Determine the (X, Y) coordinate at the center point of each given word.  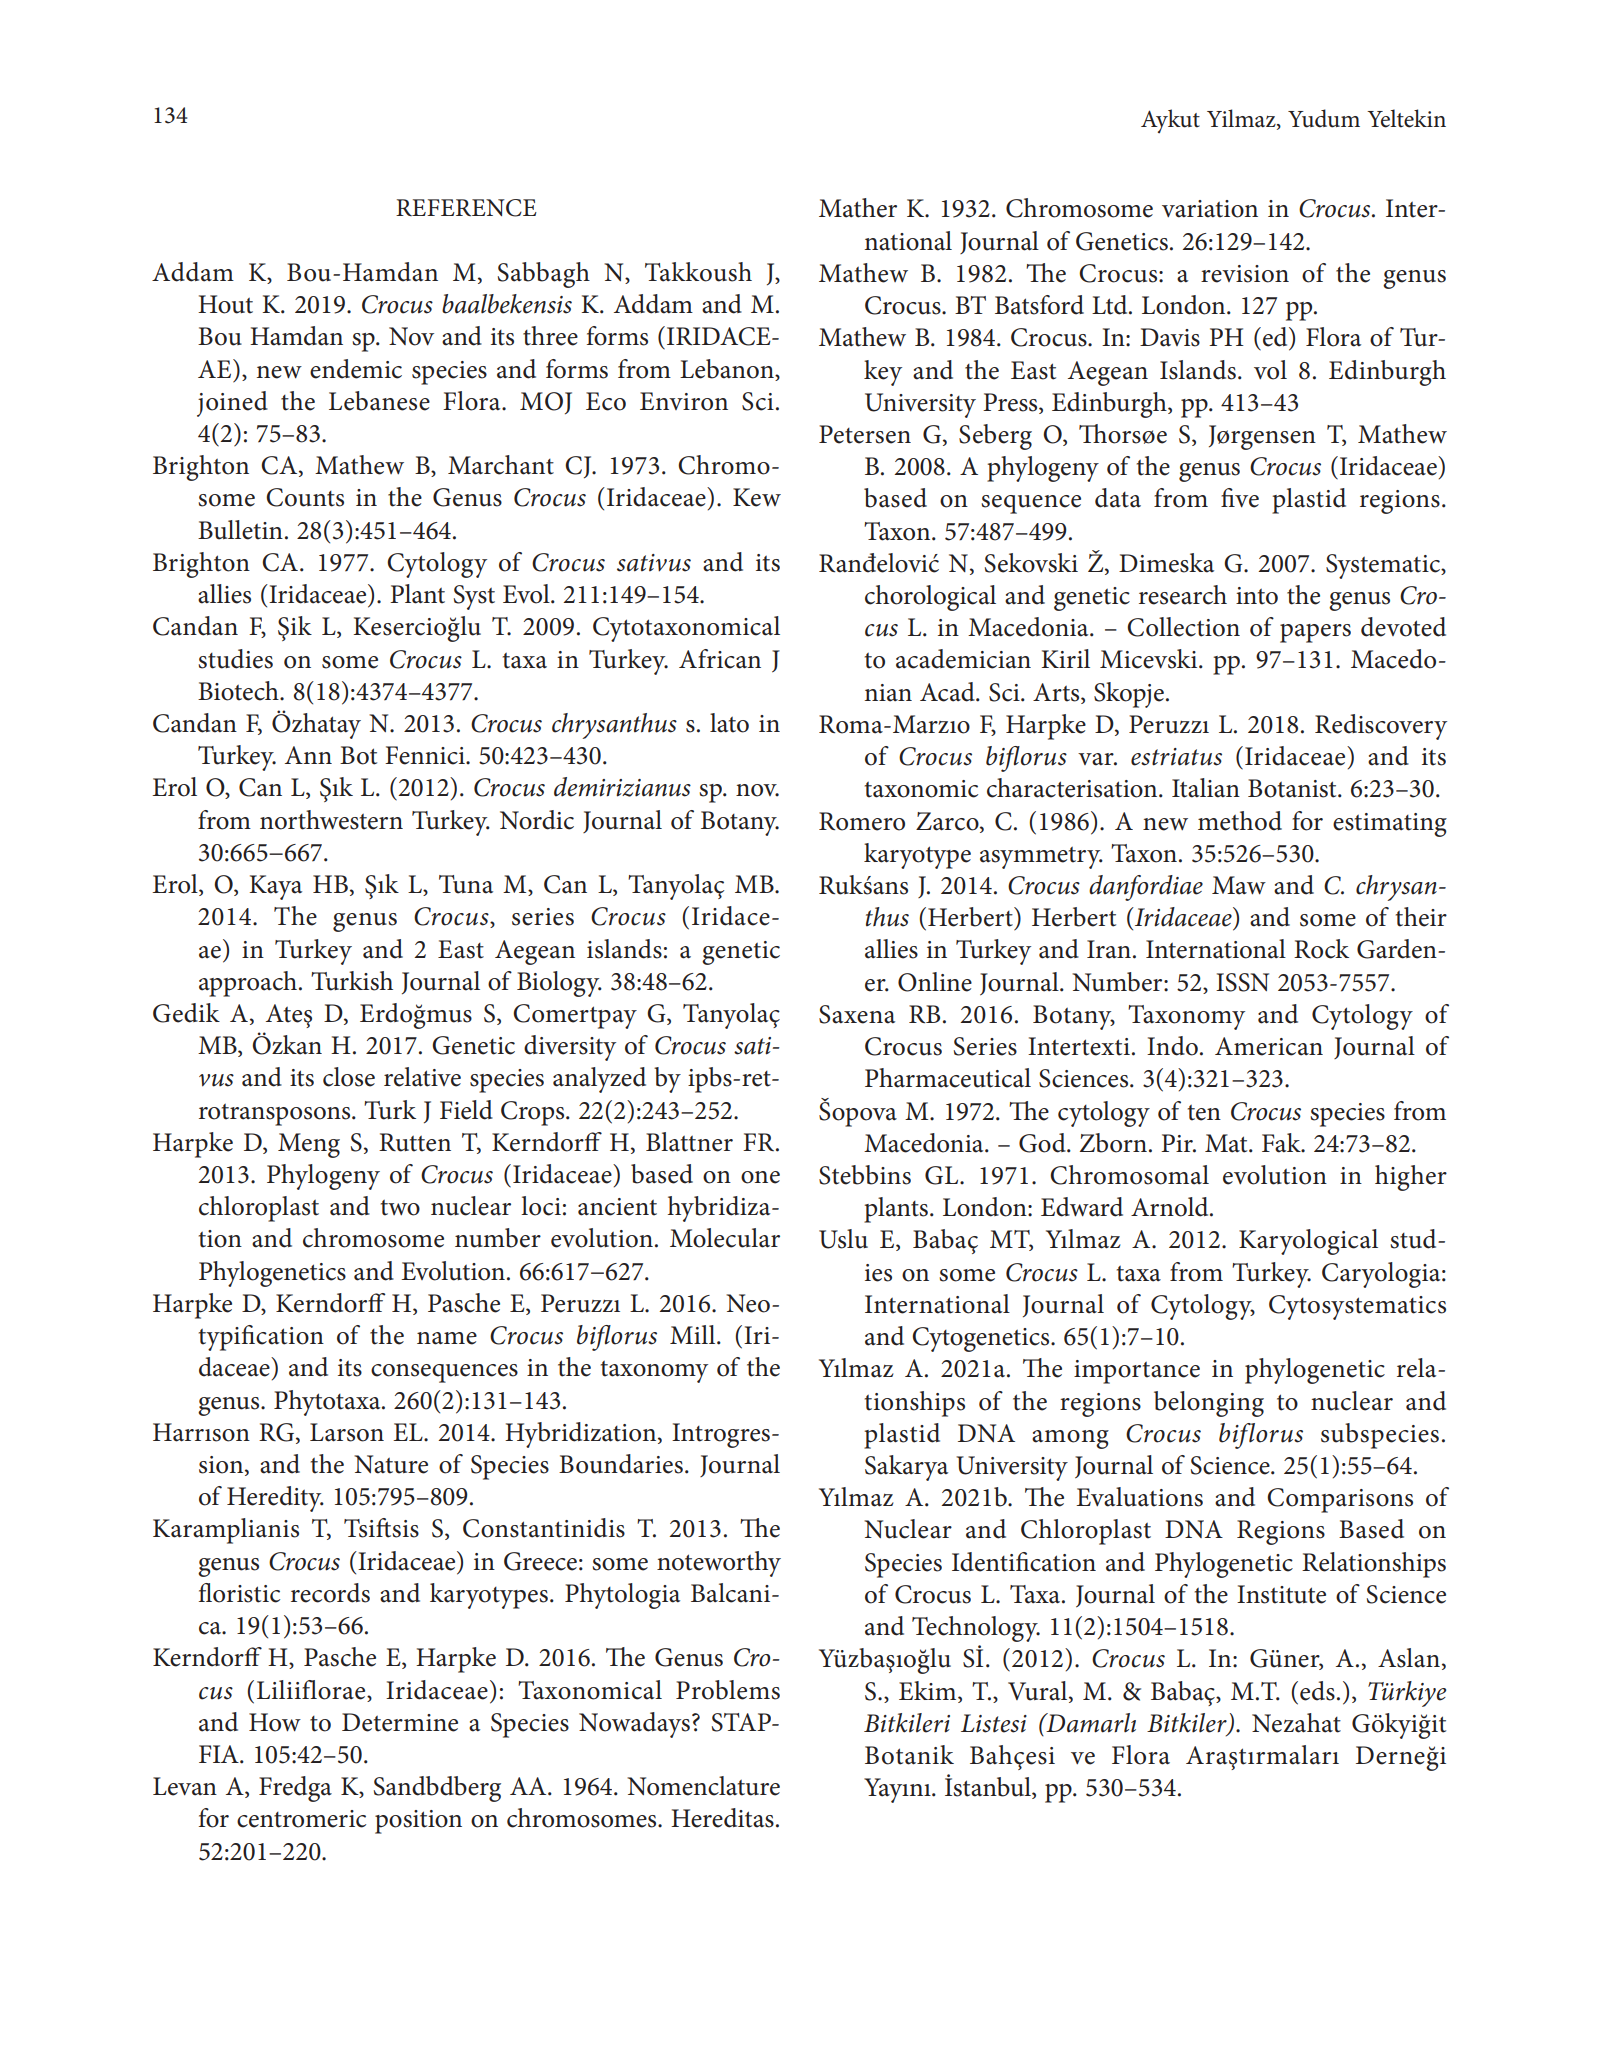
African (720, 659)
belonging (1209, 1404)
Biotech (239, 691)
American (1269, 1046)
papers (1315, 633)
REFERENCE (466, 208)
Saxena (857, 1014)
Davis (1170, 337)
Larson (347, 1432)
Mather (858, 208)
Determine (400, 1722)
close (349, 1077)
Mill (694, 1334)
